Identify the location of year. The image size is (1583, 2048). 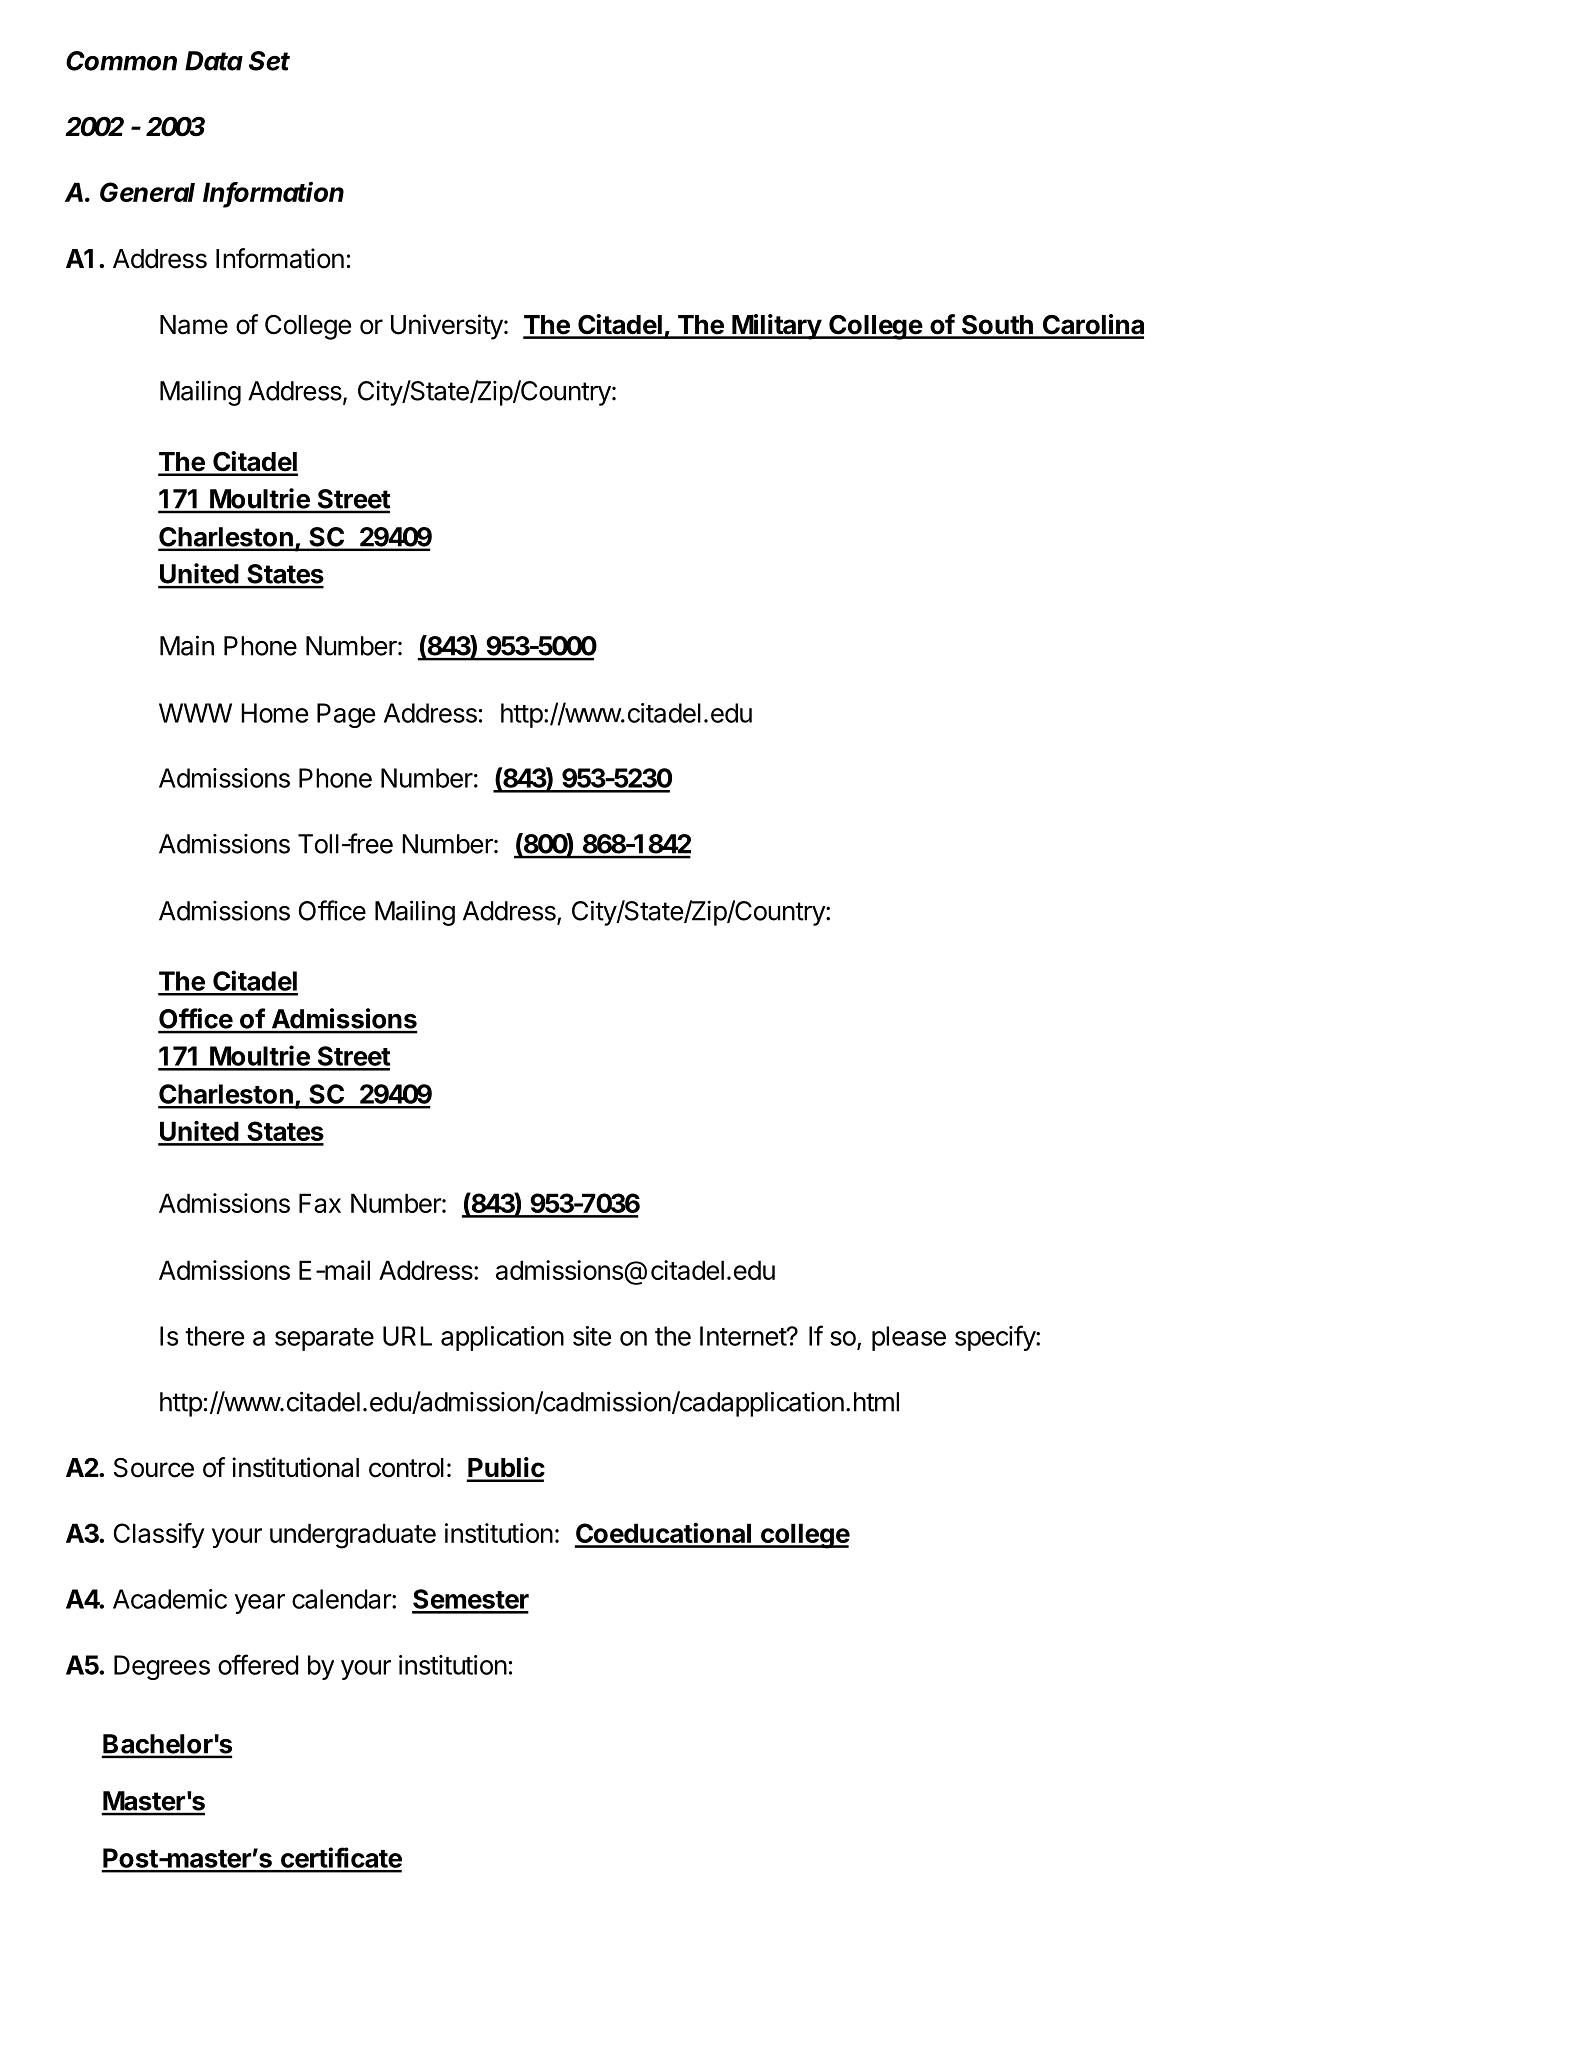
(260, 1604).
